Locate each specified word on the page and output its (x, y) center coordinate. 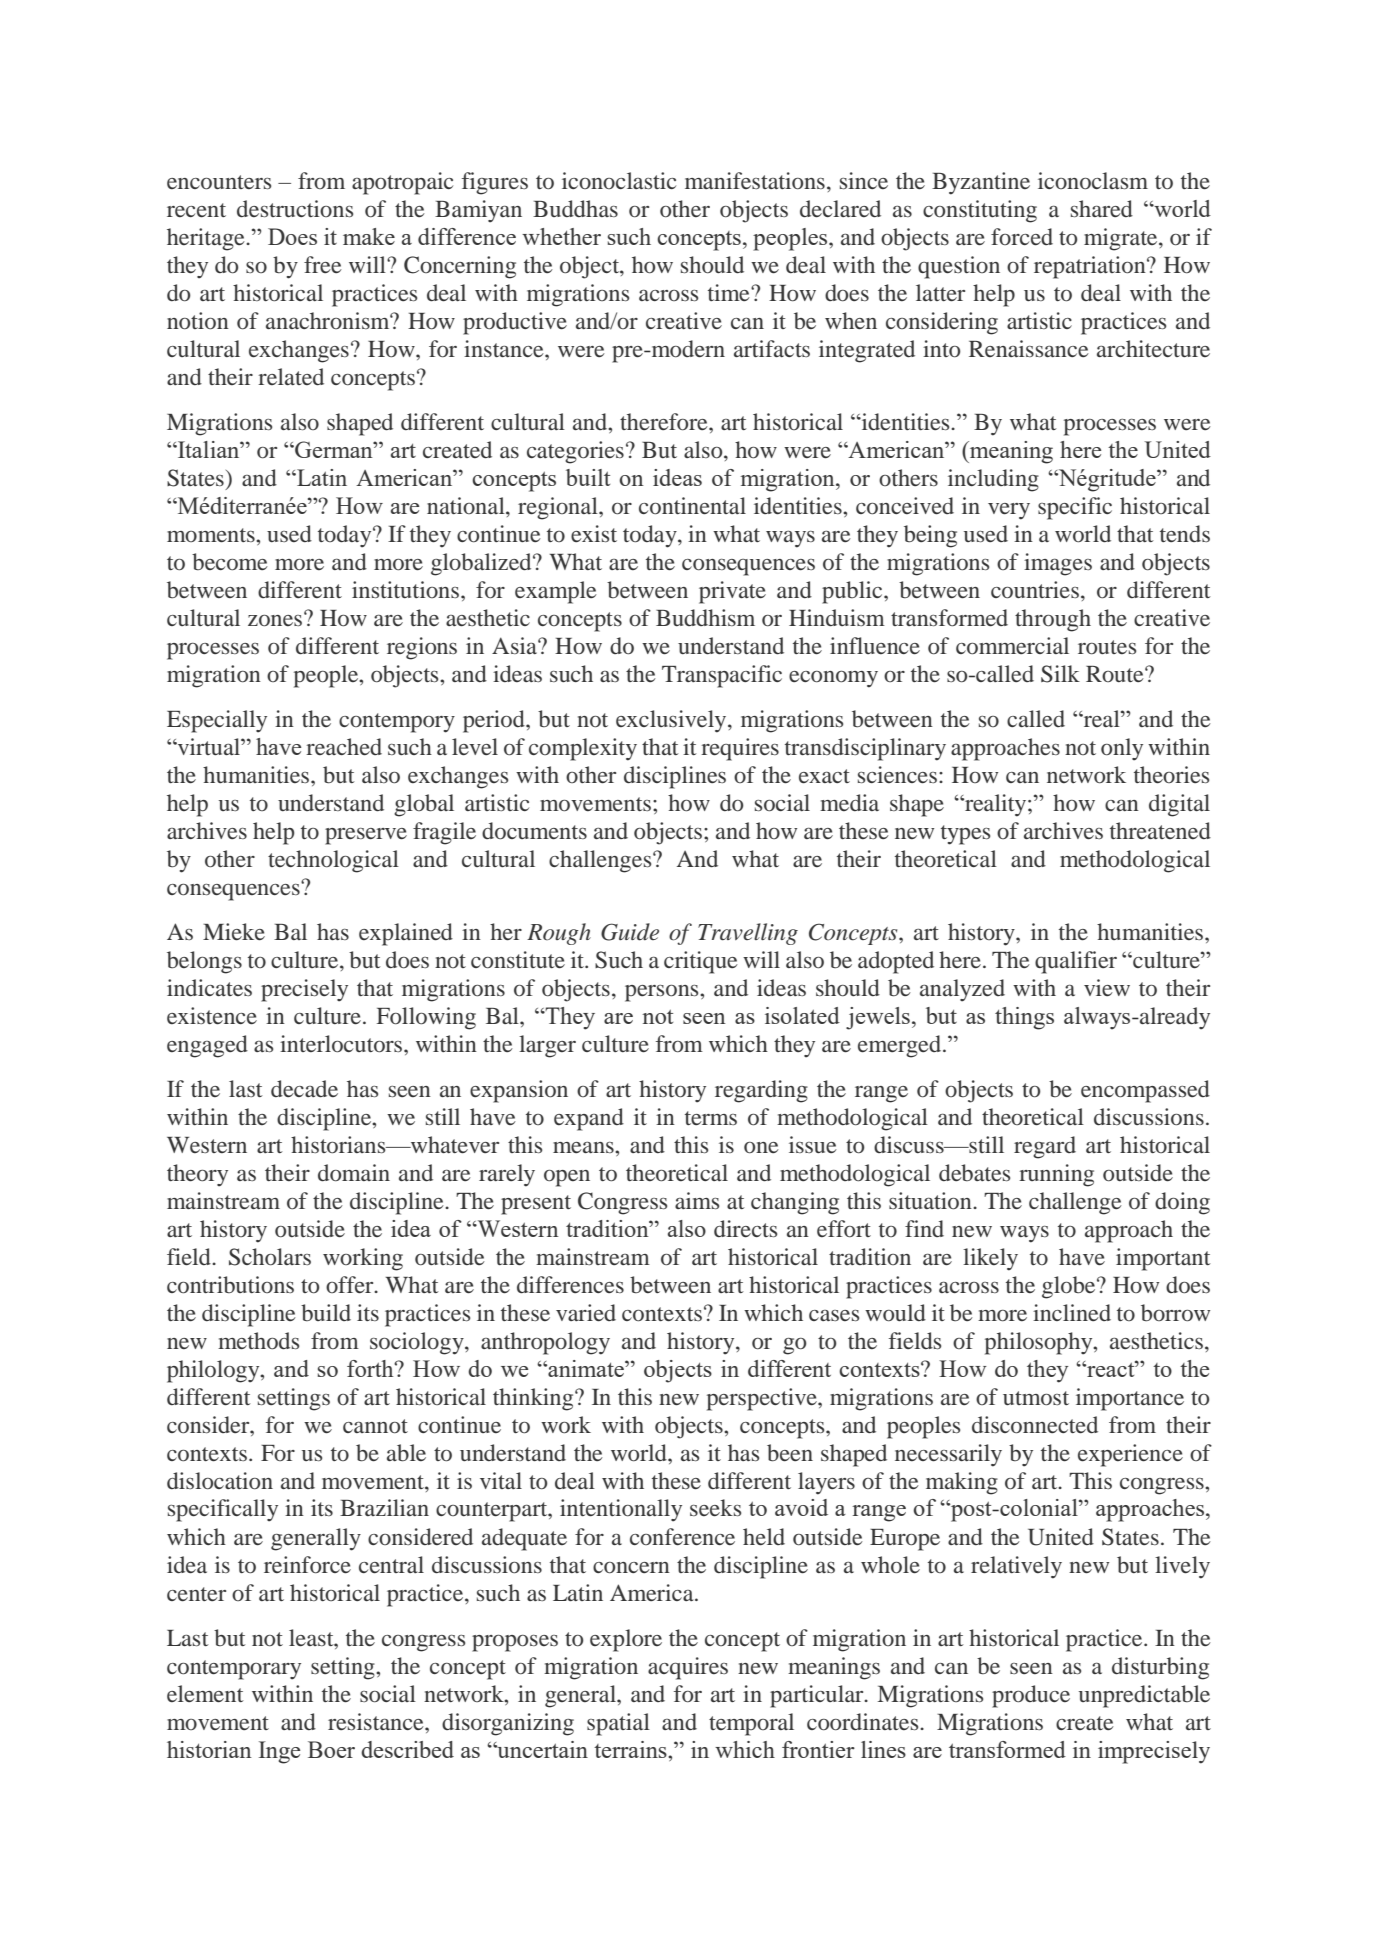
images (1058, 564)
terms (711, 1118)
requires (740, 749)
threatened (1160, 831)
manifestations (755, 181)
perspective (763, 1399)
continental (692, 506)
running (1056, 1175)
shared (1102, 208)
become (230, 562)
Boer (331, 1749)
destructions (295, 209)
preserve (366, 836)
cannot (375, 1426)
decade (304, 1089)
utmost (1036, 1398)
